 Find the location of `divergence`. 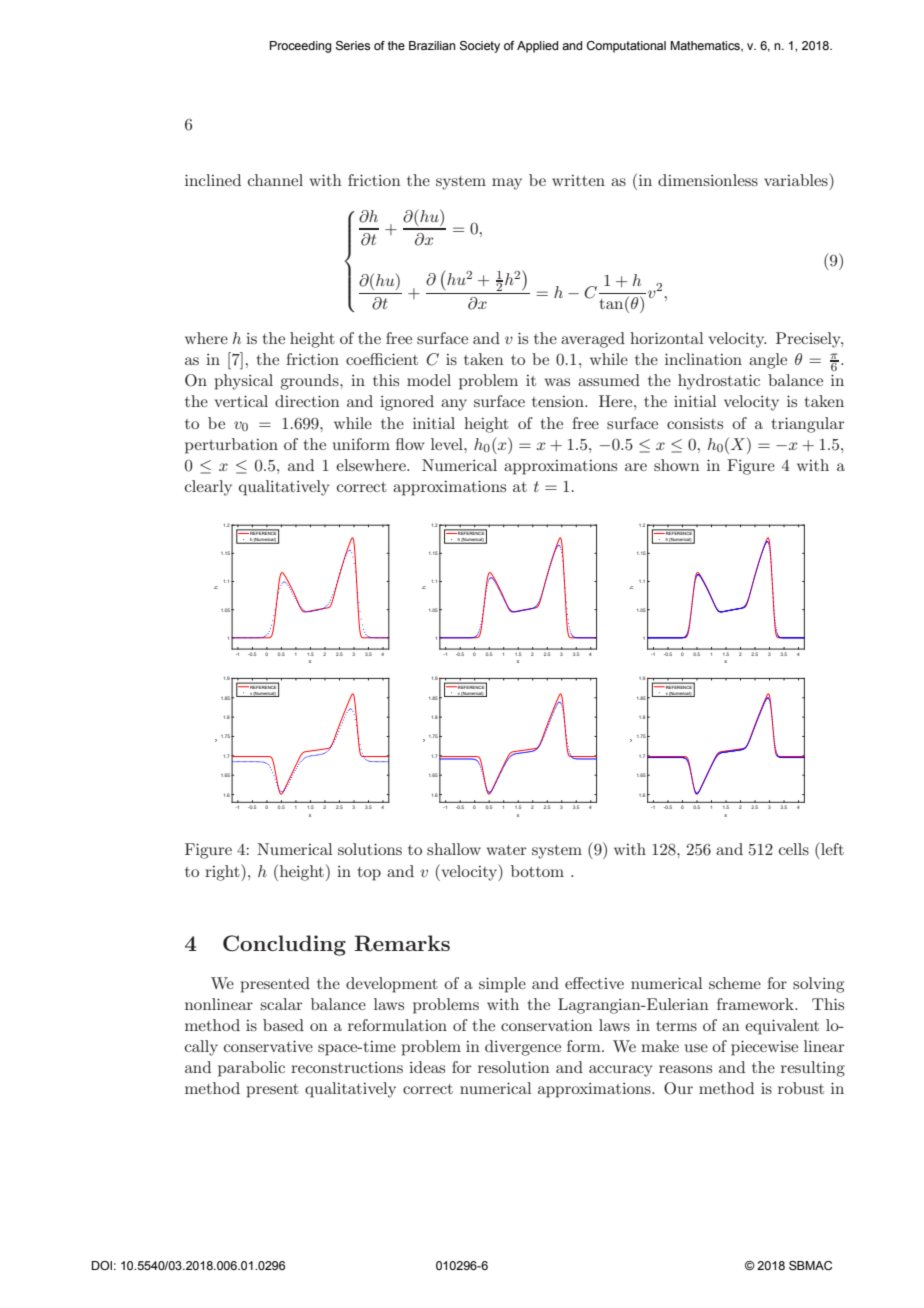

divergence is located at coordinates (523, 1048).
